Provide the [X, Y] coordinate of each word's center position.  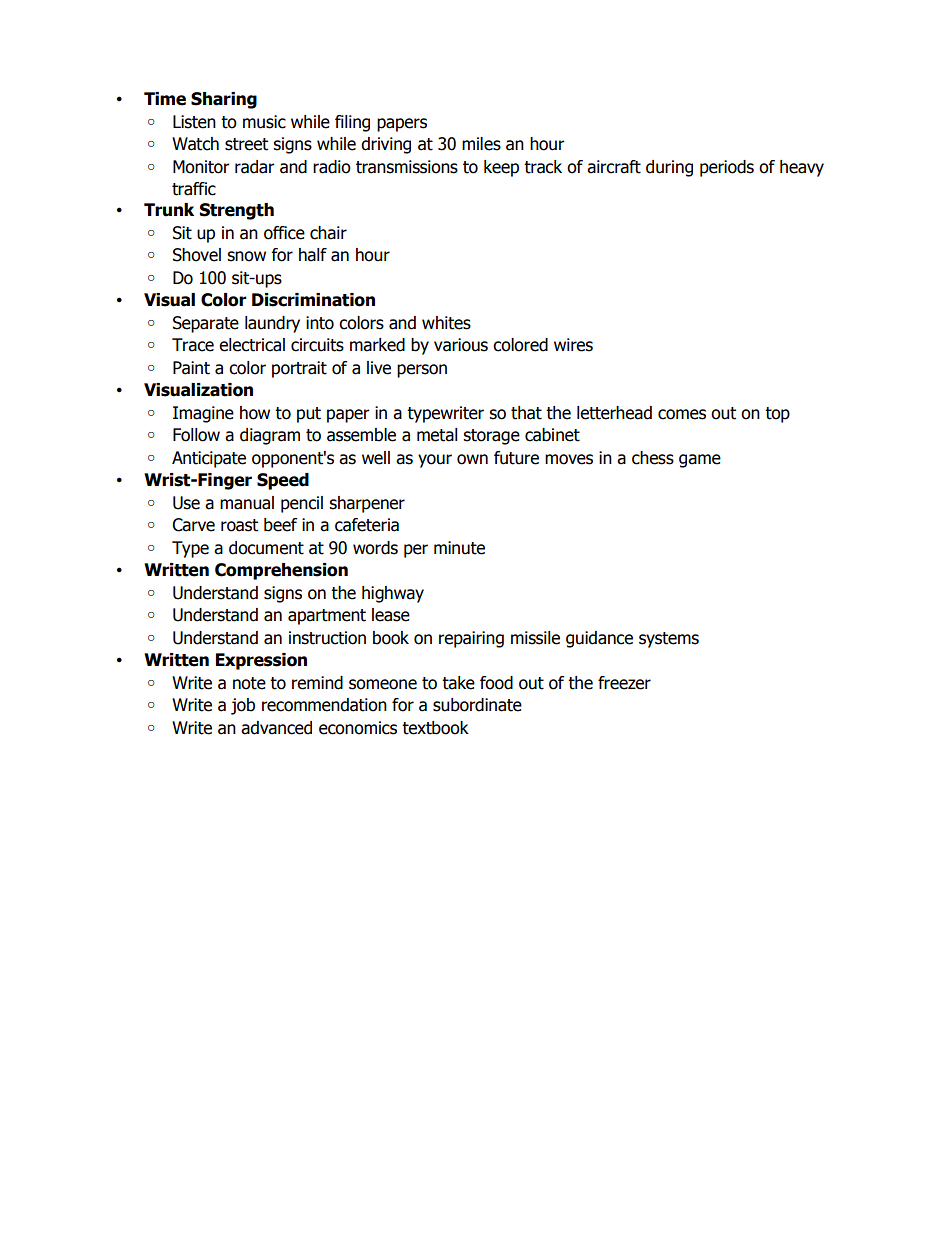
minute [459, 548]
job [243, 706]
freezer [624, 683]
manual [247, 503]
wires [573, 345]
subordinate [477, 705]
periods [727, 168]
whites [446, 323]
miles [481, 144]
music [264, 122]
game [700, 461]
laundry [272, 324]
